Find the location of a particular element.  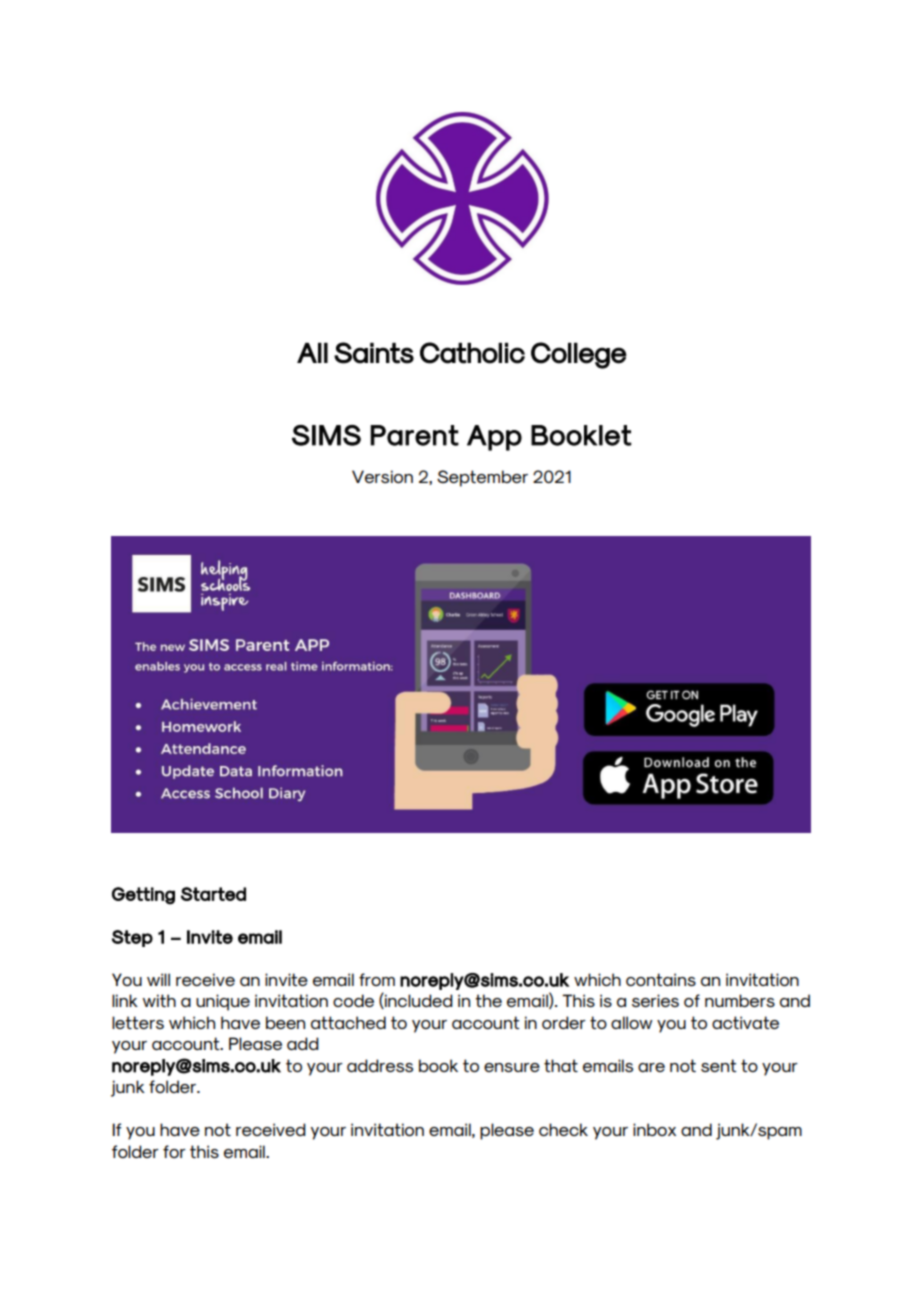

contains is located at coordinates (661, 979).
